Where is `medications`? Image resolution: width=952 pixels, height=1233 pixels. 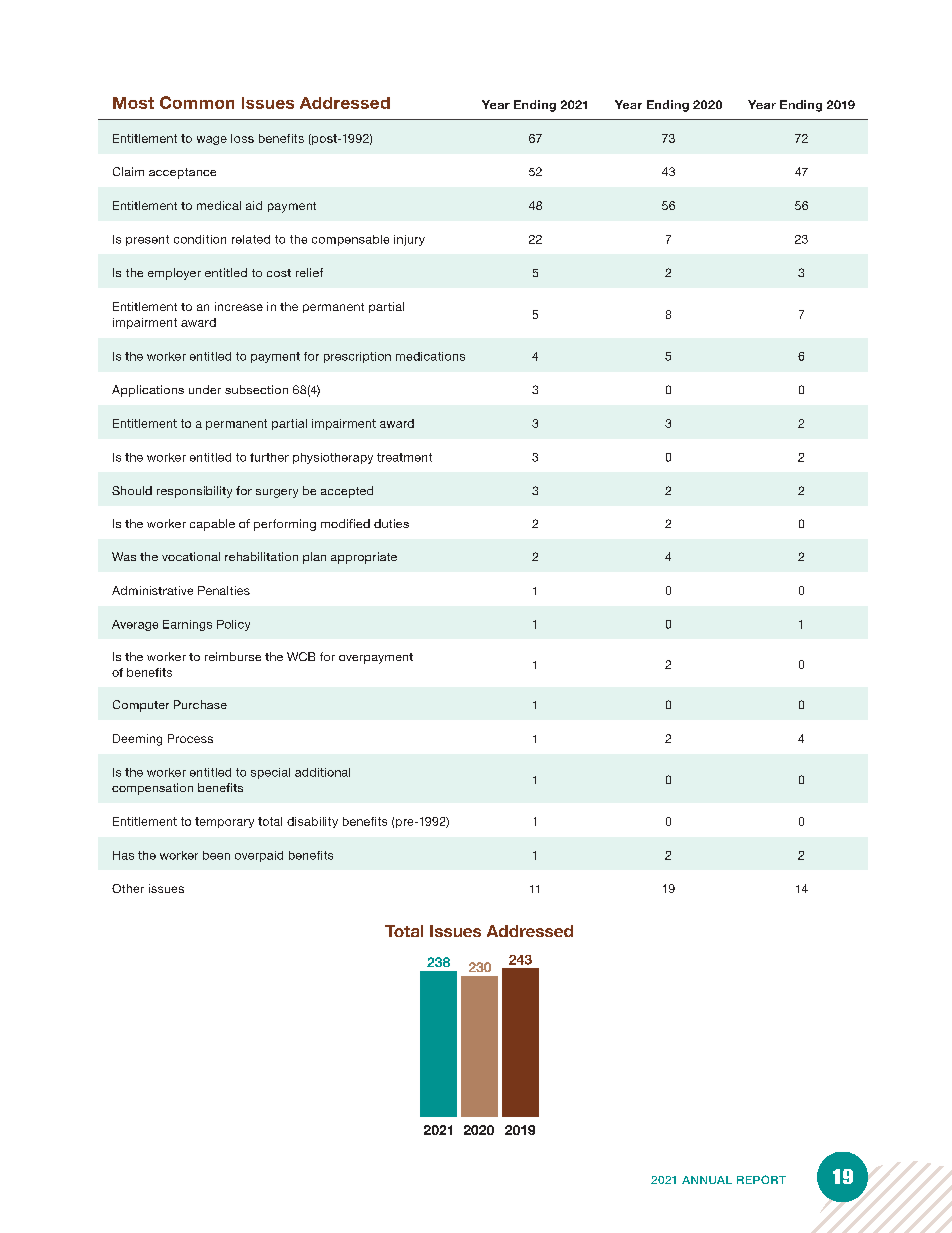 medications is located at coordinates (430, 356).
